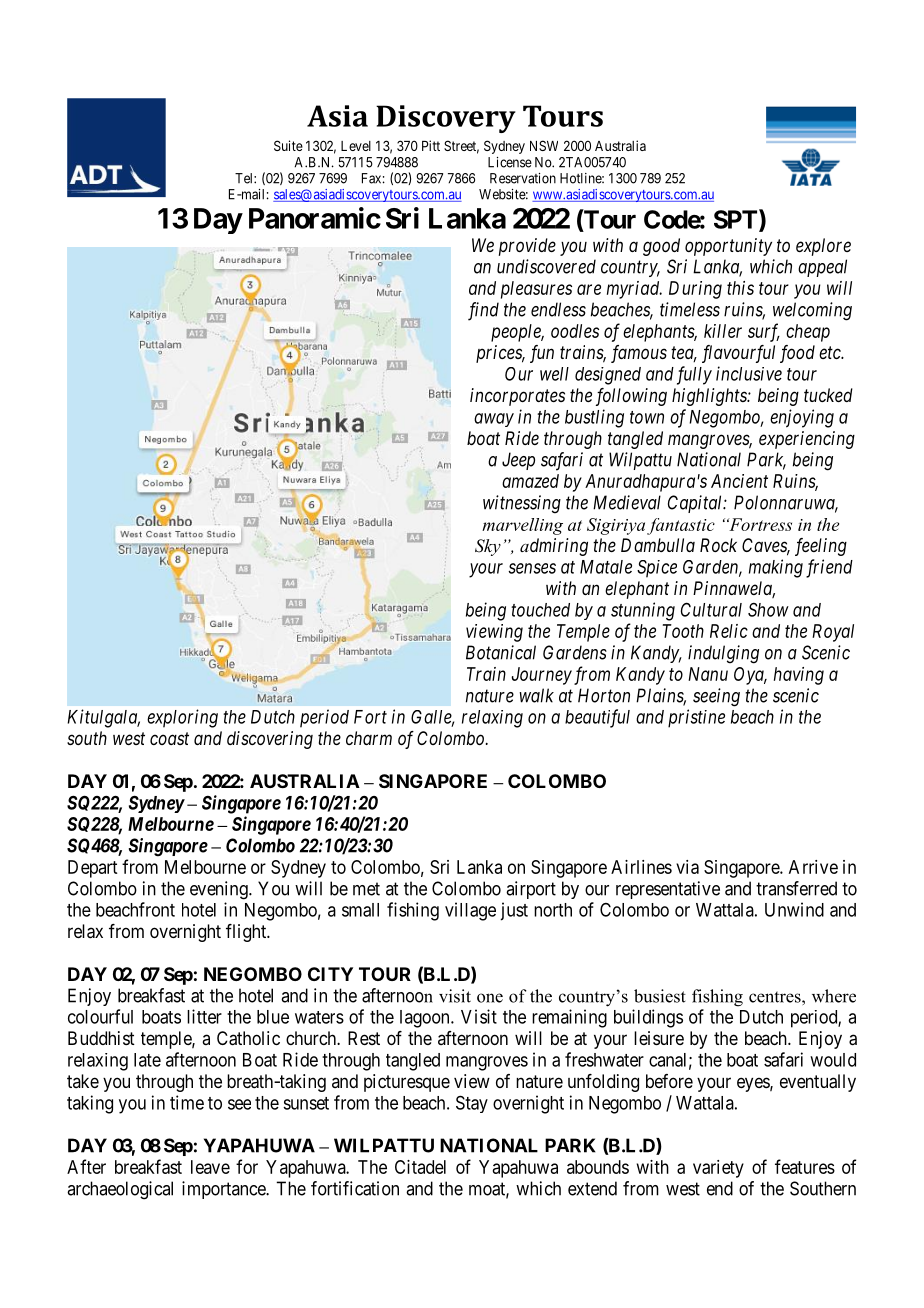  Describe the element at coordinates (517, 397) in the screenshot. I see `incorporates` at that location.
